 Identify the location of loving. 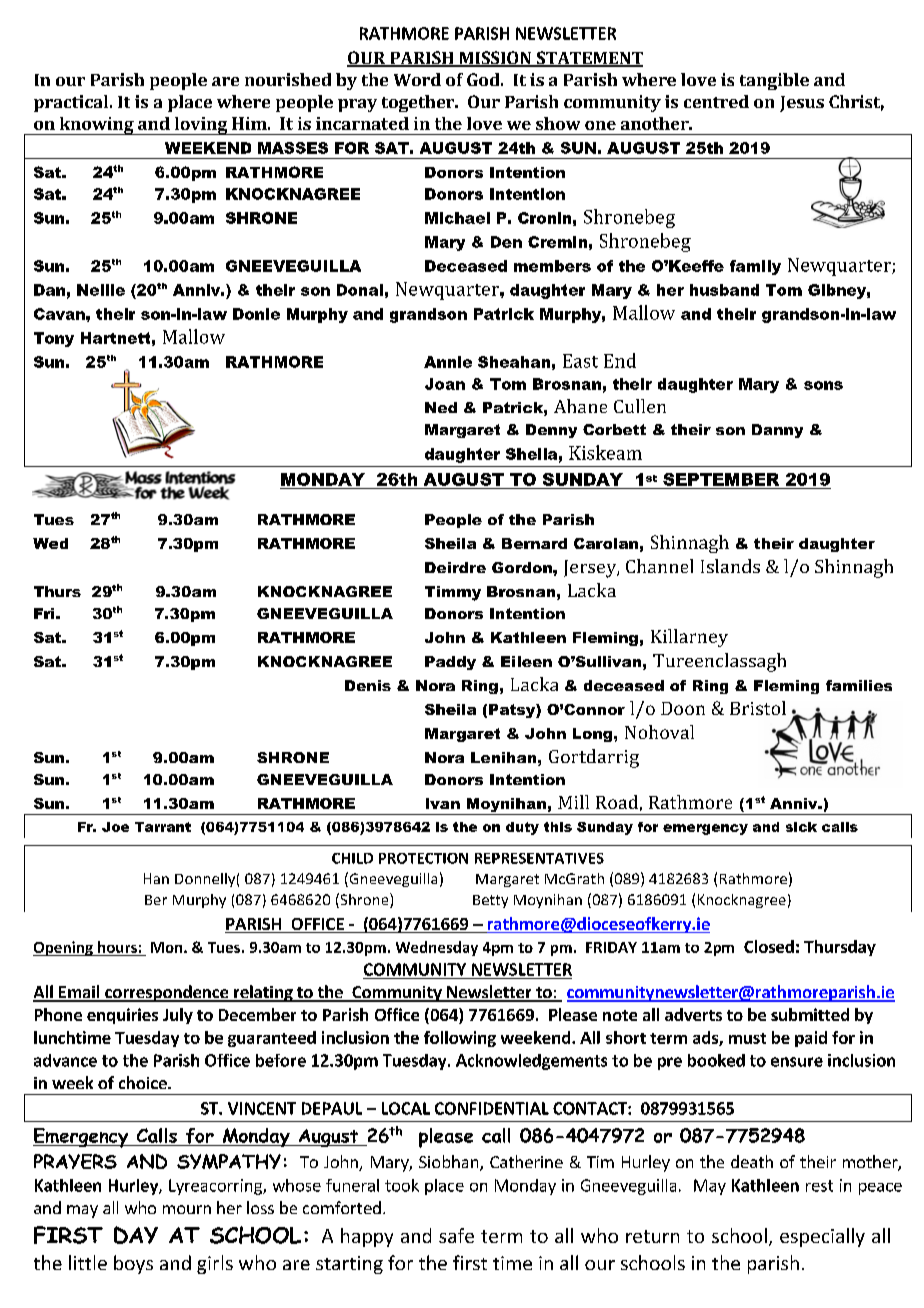
(200, 126).
